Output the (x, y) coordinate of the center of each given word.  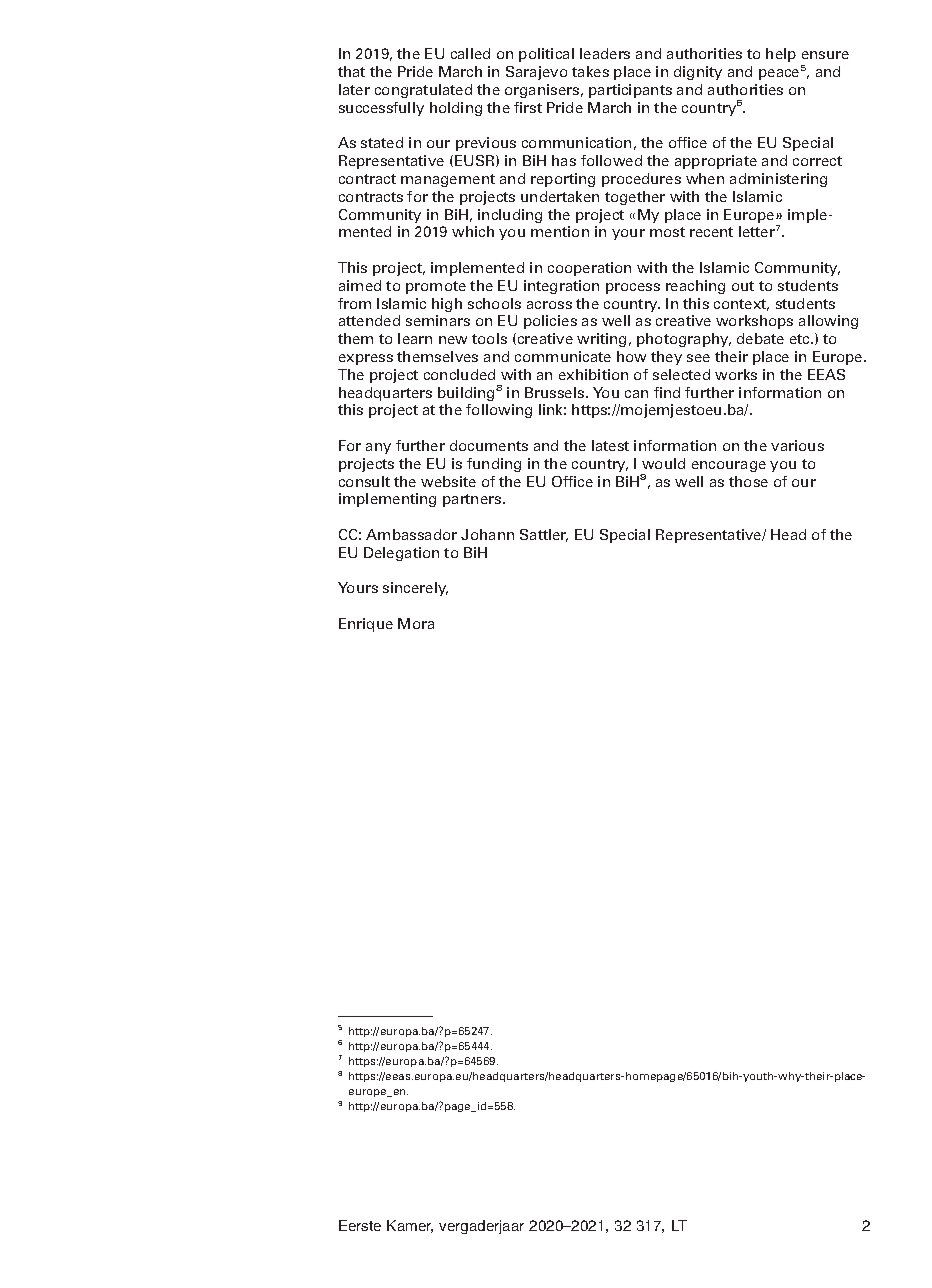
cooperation (589, 269)
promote (436, 287)
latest (610, 445)
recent (711, 232)
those (748, 481)
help (781, 55)
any (378, 448)
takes (590, 71)
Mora (416, 623)
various (797, 445)
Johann (487, 534)
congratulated (423, 91)
